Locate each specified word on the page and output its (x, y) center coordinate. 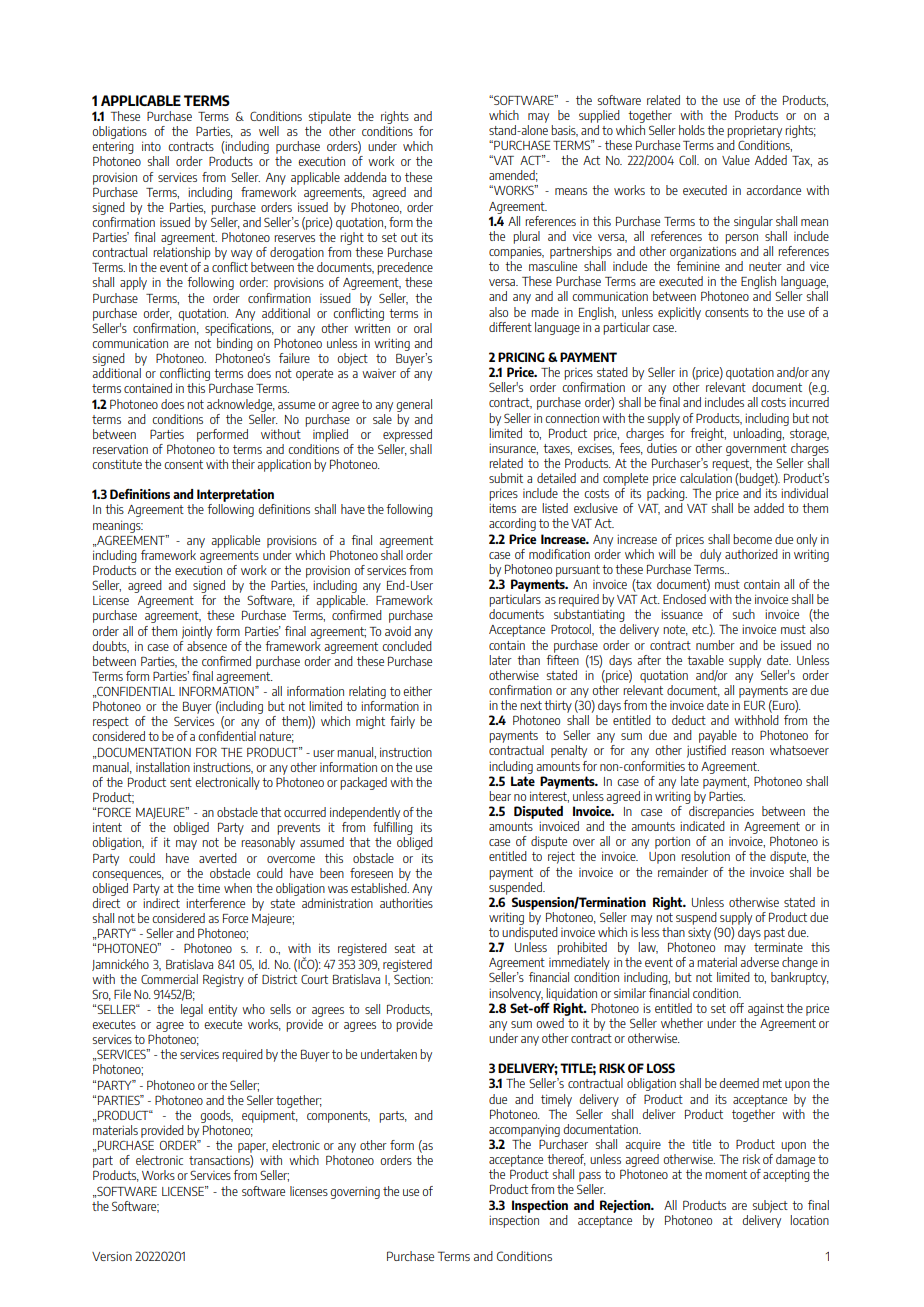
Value (736, 160)
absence (207, 644)
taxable (705, 660)
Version (112, 1256)
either (417, 691)
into (151, 146)
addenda (365, 177)
